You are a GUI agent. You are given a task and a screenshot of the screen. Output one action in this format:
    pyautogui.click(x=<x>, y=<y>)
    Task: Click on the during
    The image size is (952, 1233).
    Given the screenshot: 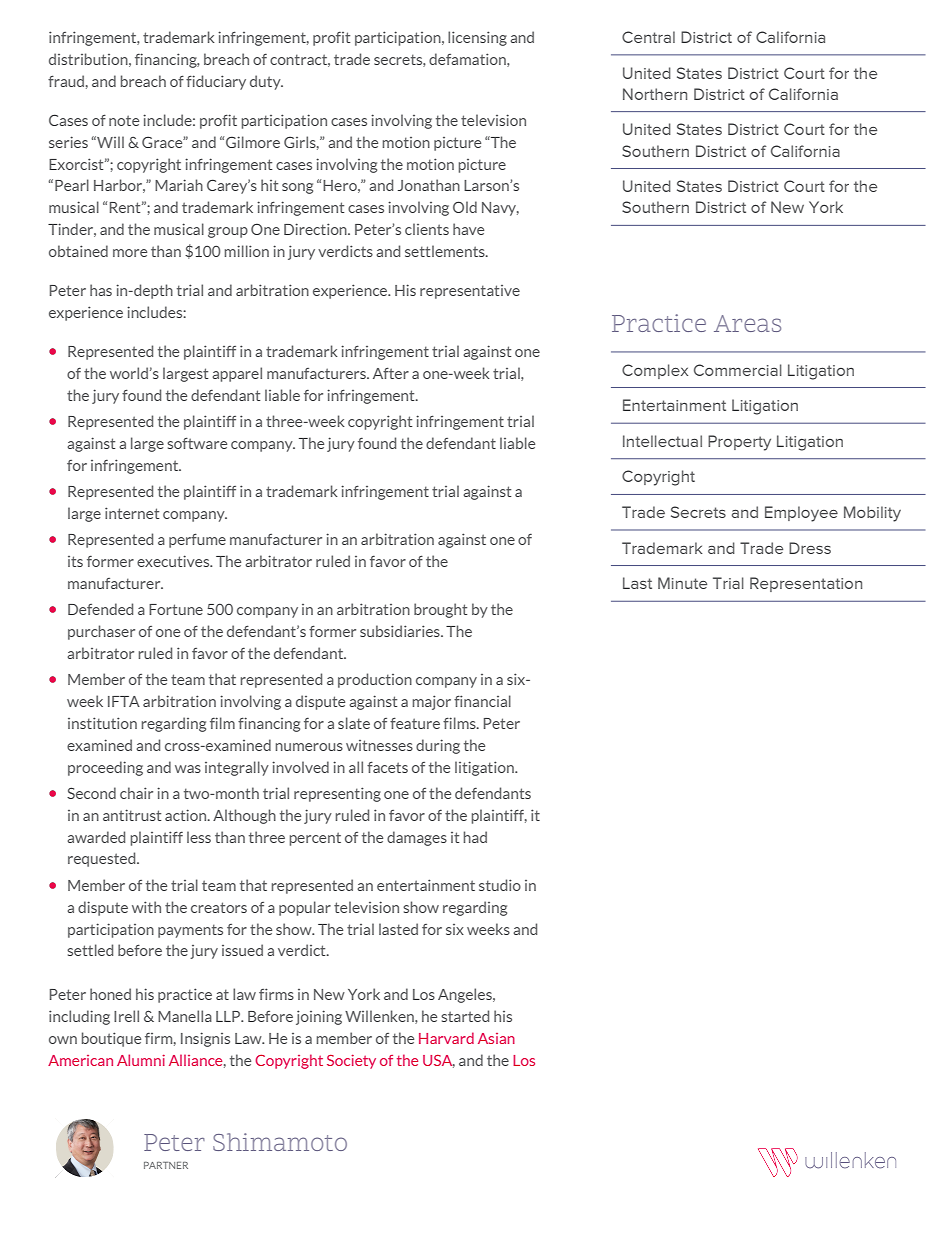 What is the action you would take?
    pyautogui.click(x=438, y=746)
